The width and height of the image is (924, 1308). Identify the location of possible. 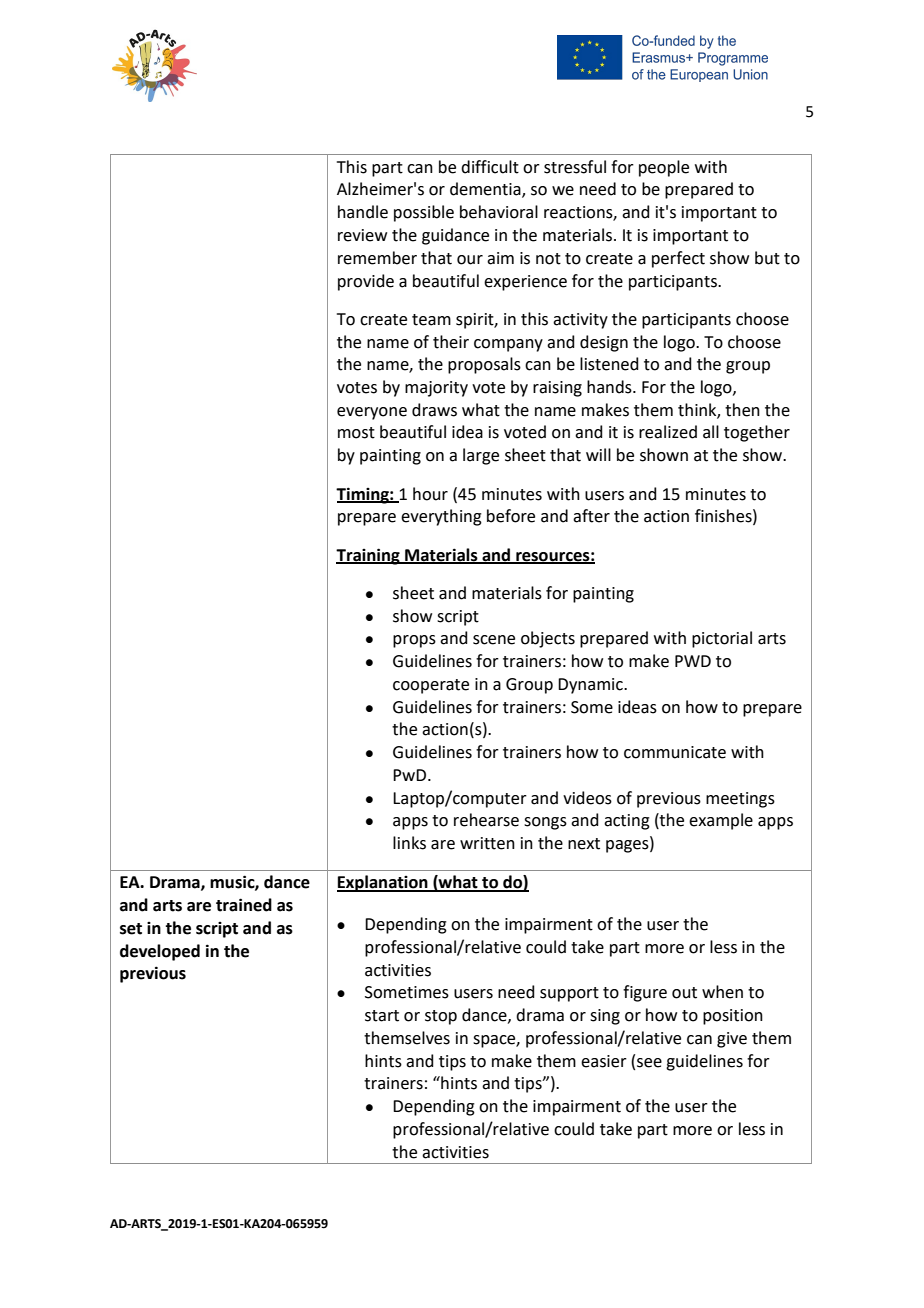
(424, 213).
